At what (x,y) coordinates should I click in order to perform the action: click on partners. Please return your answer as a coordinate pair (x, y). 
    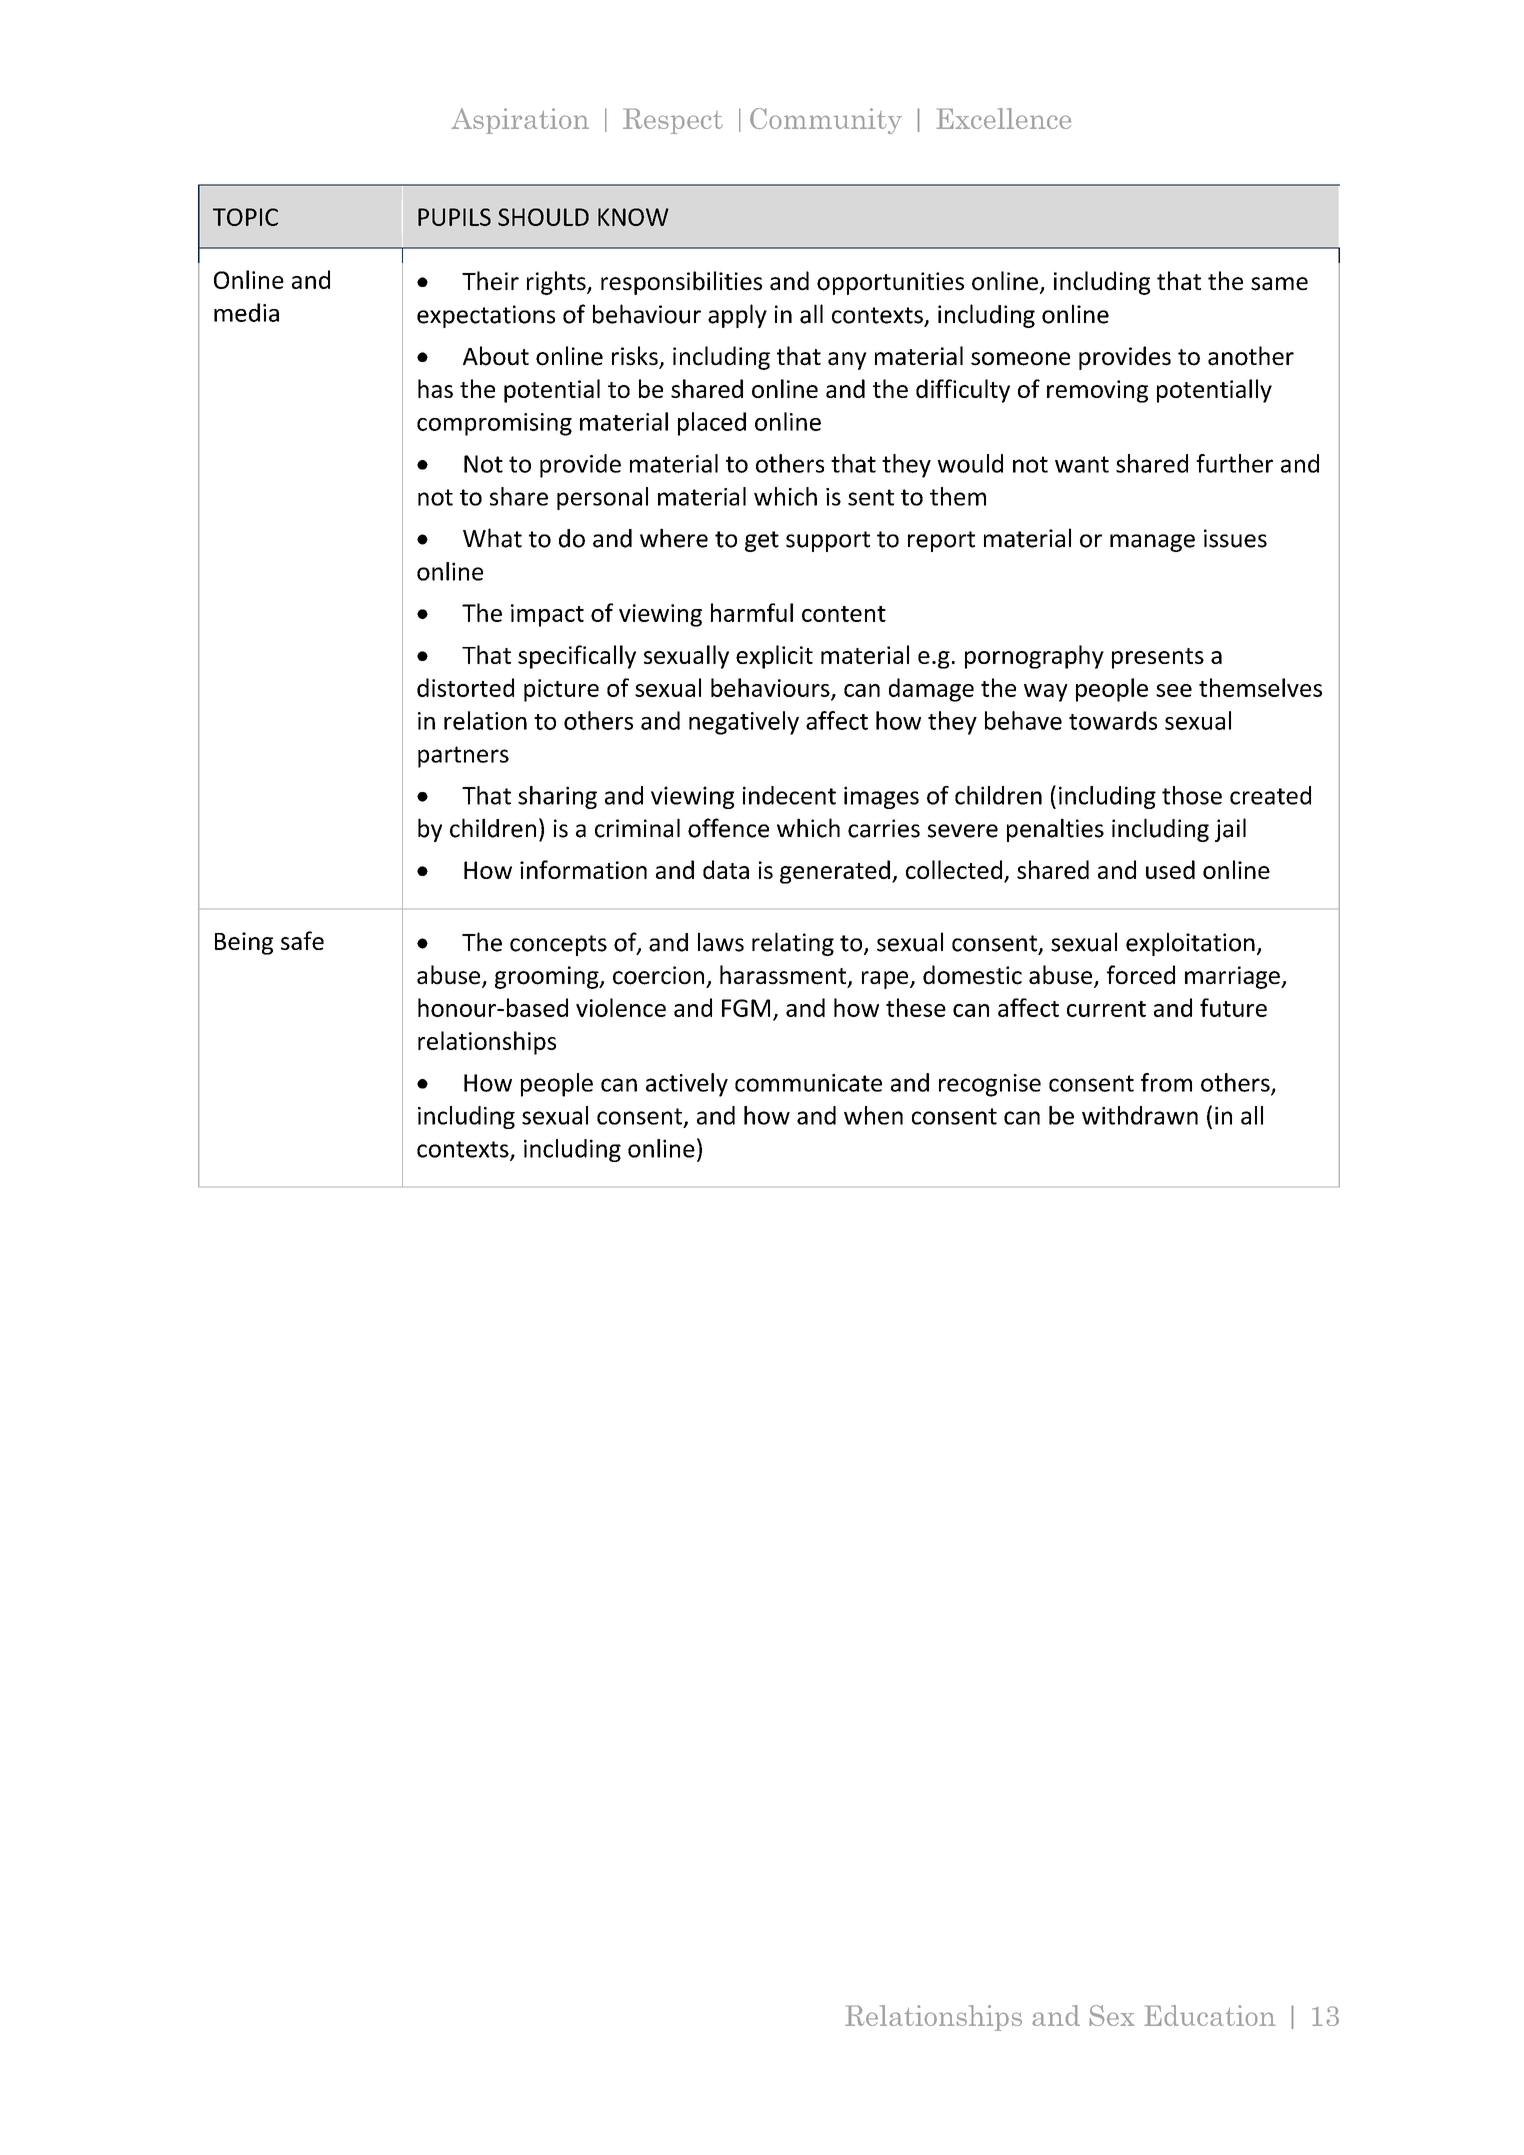
    Looking at the image, I should click on (463, 757).
